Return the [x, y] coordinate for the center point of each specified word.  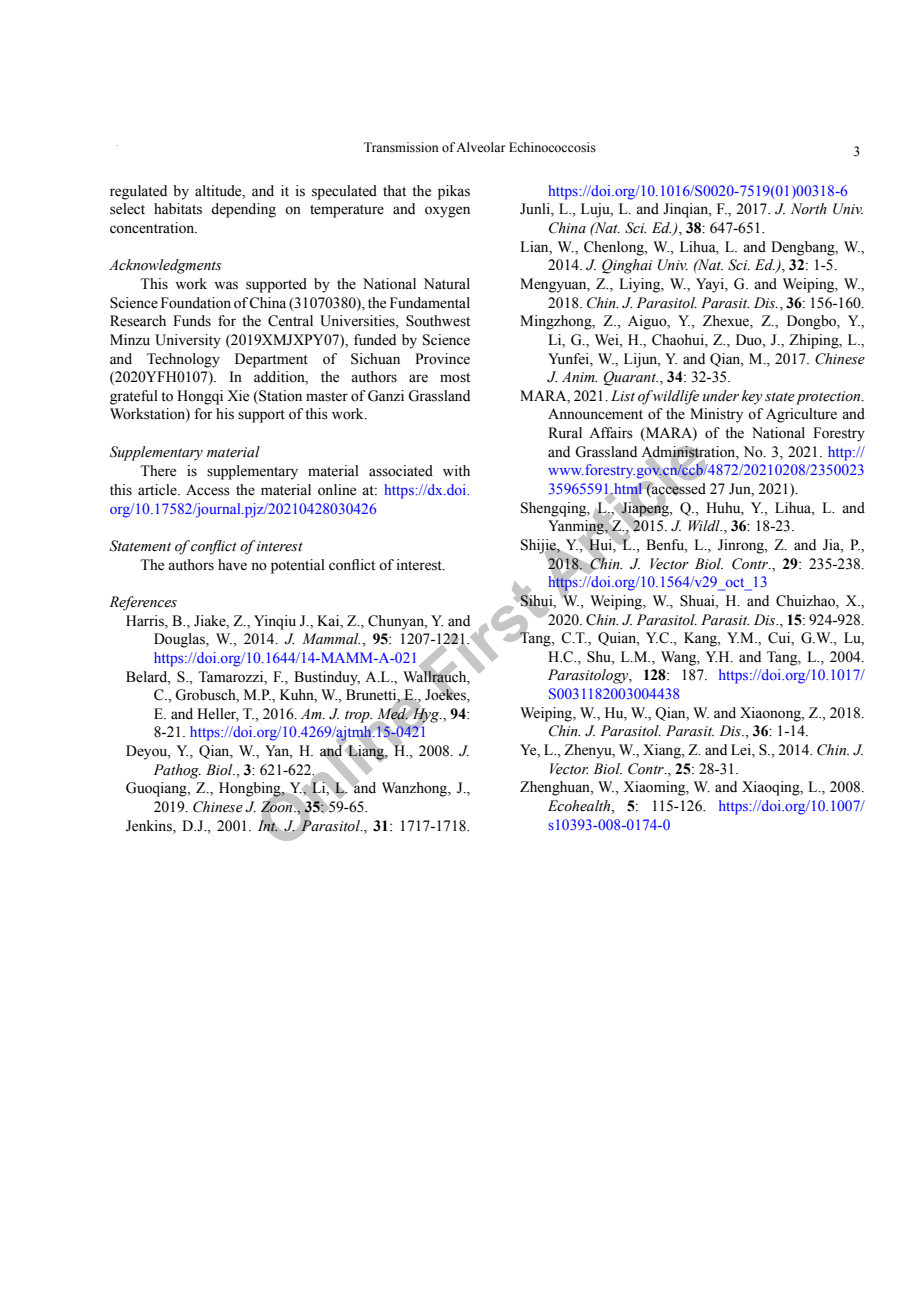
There [158, 471]
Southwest [438, 321]
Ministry [716, 415]
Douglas [180, 640]
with [456, 470]
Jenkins [150, 826]
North [809, 209]
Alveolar [480, 147]
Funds [192, 321]
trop [358, 716]
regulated [138, 192]
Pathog [177, 771]
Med [393, 714]
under [721, 396]
